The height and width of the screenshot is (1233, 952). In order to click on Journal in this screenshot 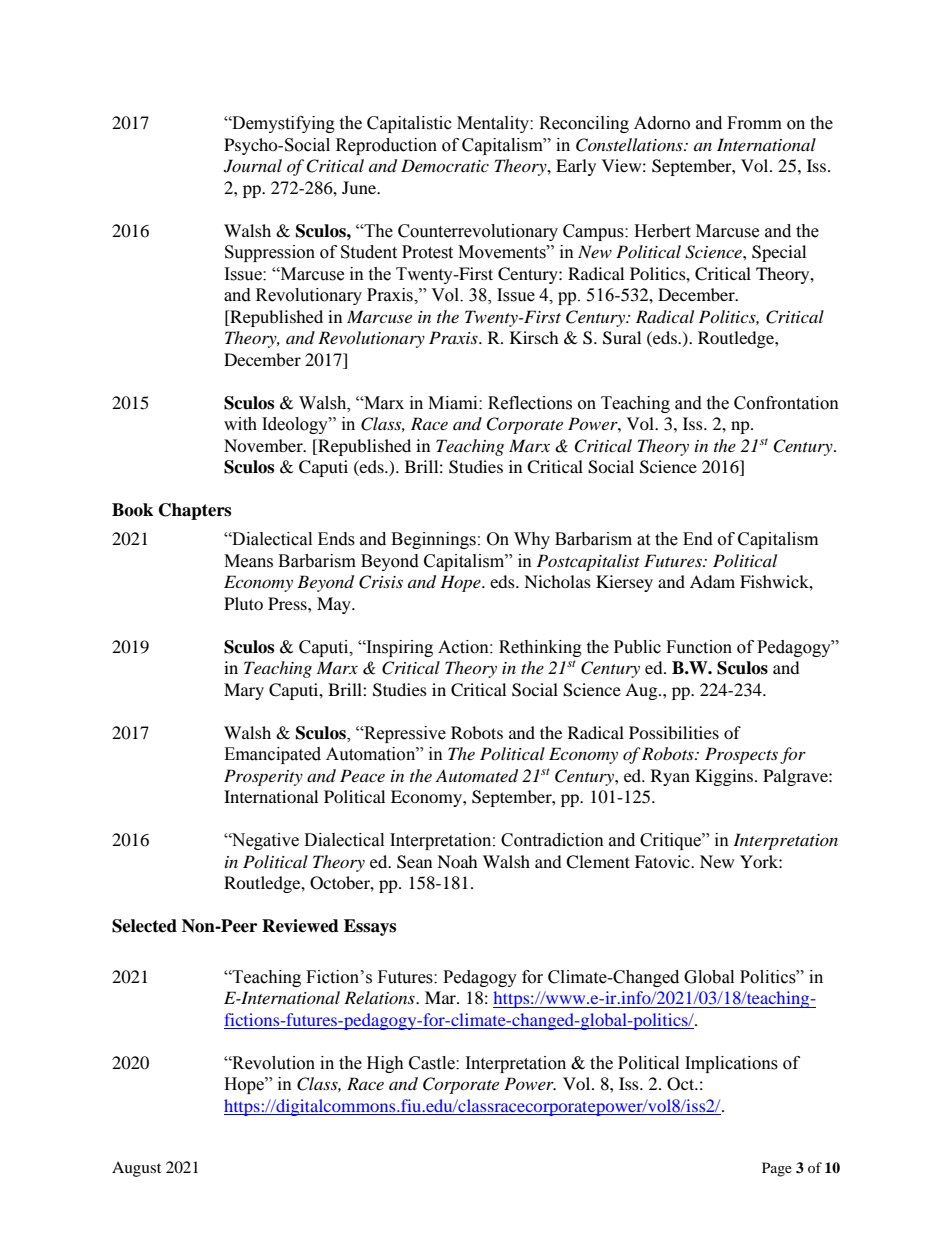, I will do `click(253, 166)`.
